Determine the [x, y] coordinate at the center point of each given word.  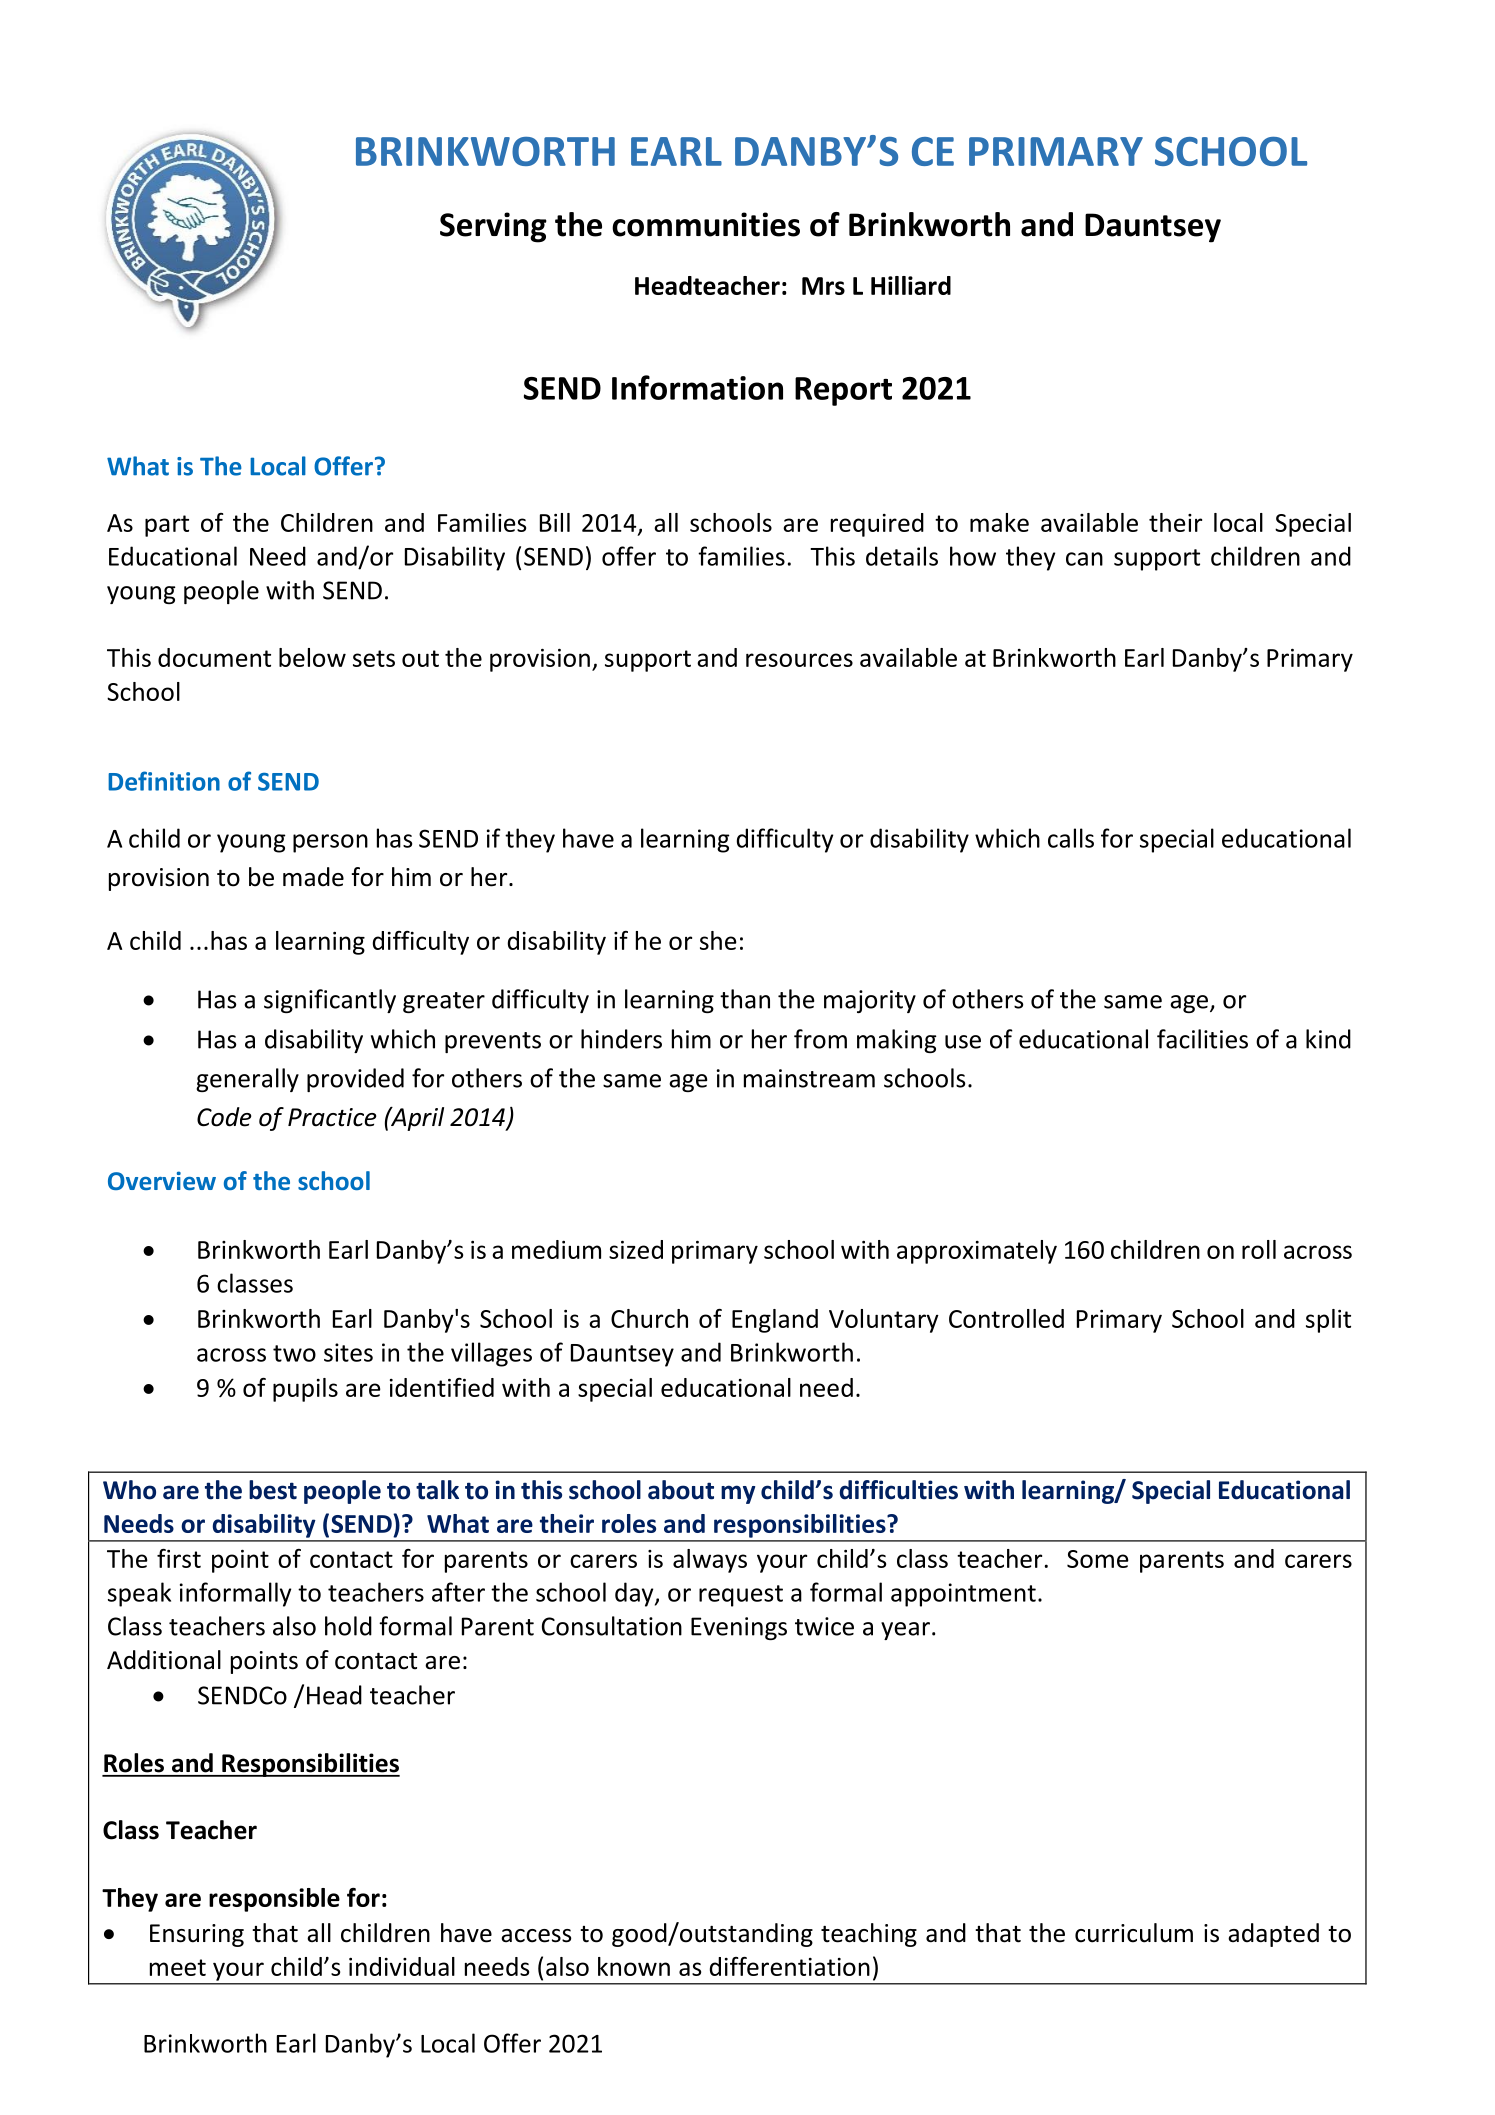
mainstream [809, 1078]
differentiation [789, 1966]
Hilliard [911, 285]
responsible [274, 1900]
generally [247, 1080]
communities [706, 224]
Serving [493, 227]
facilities [1202, 1039]
